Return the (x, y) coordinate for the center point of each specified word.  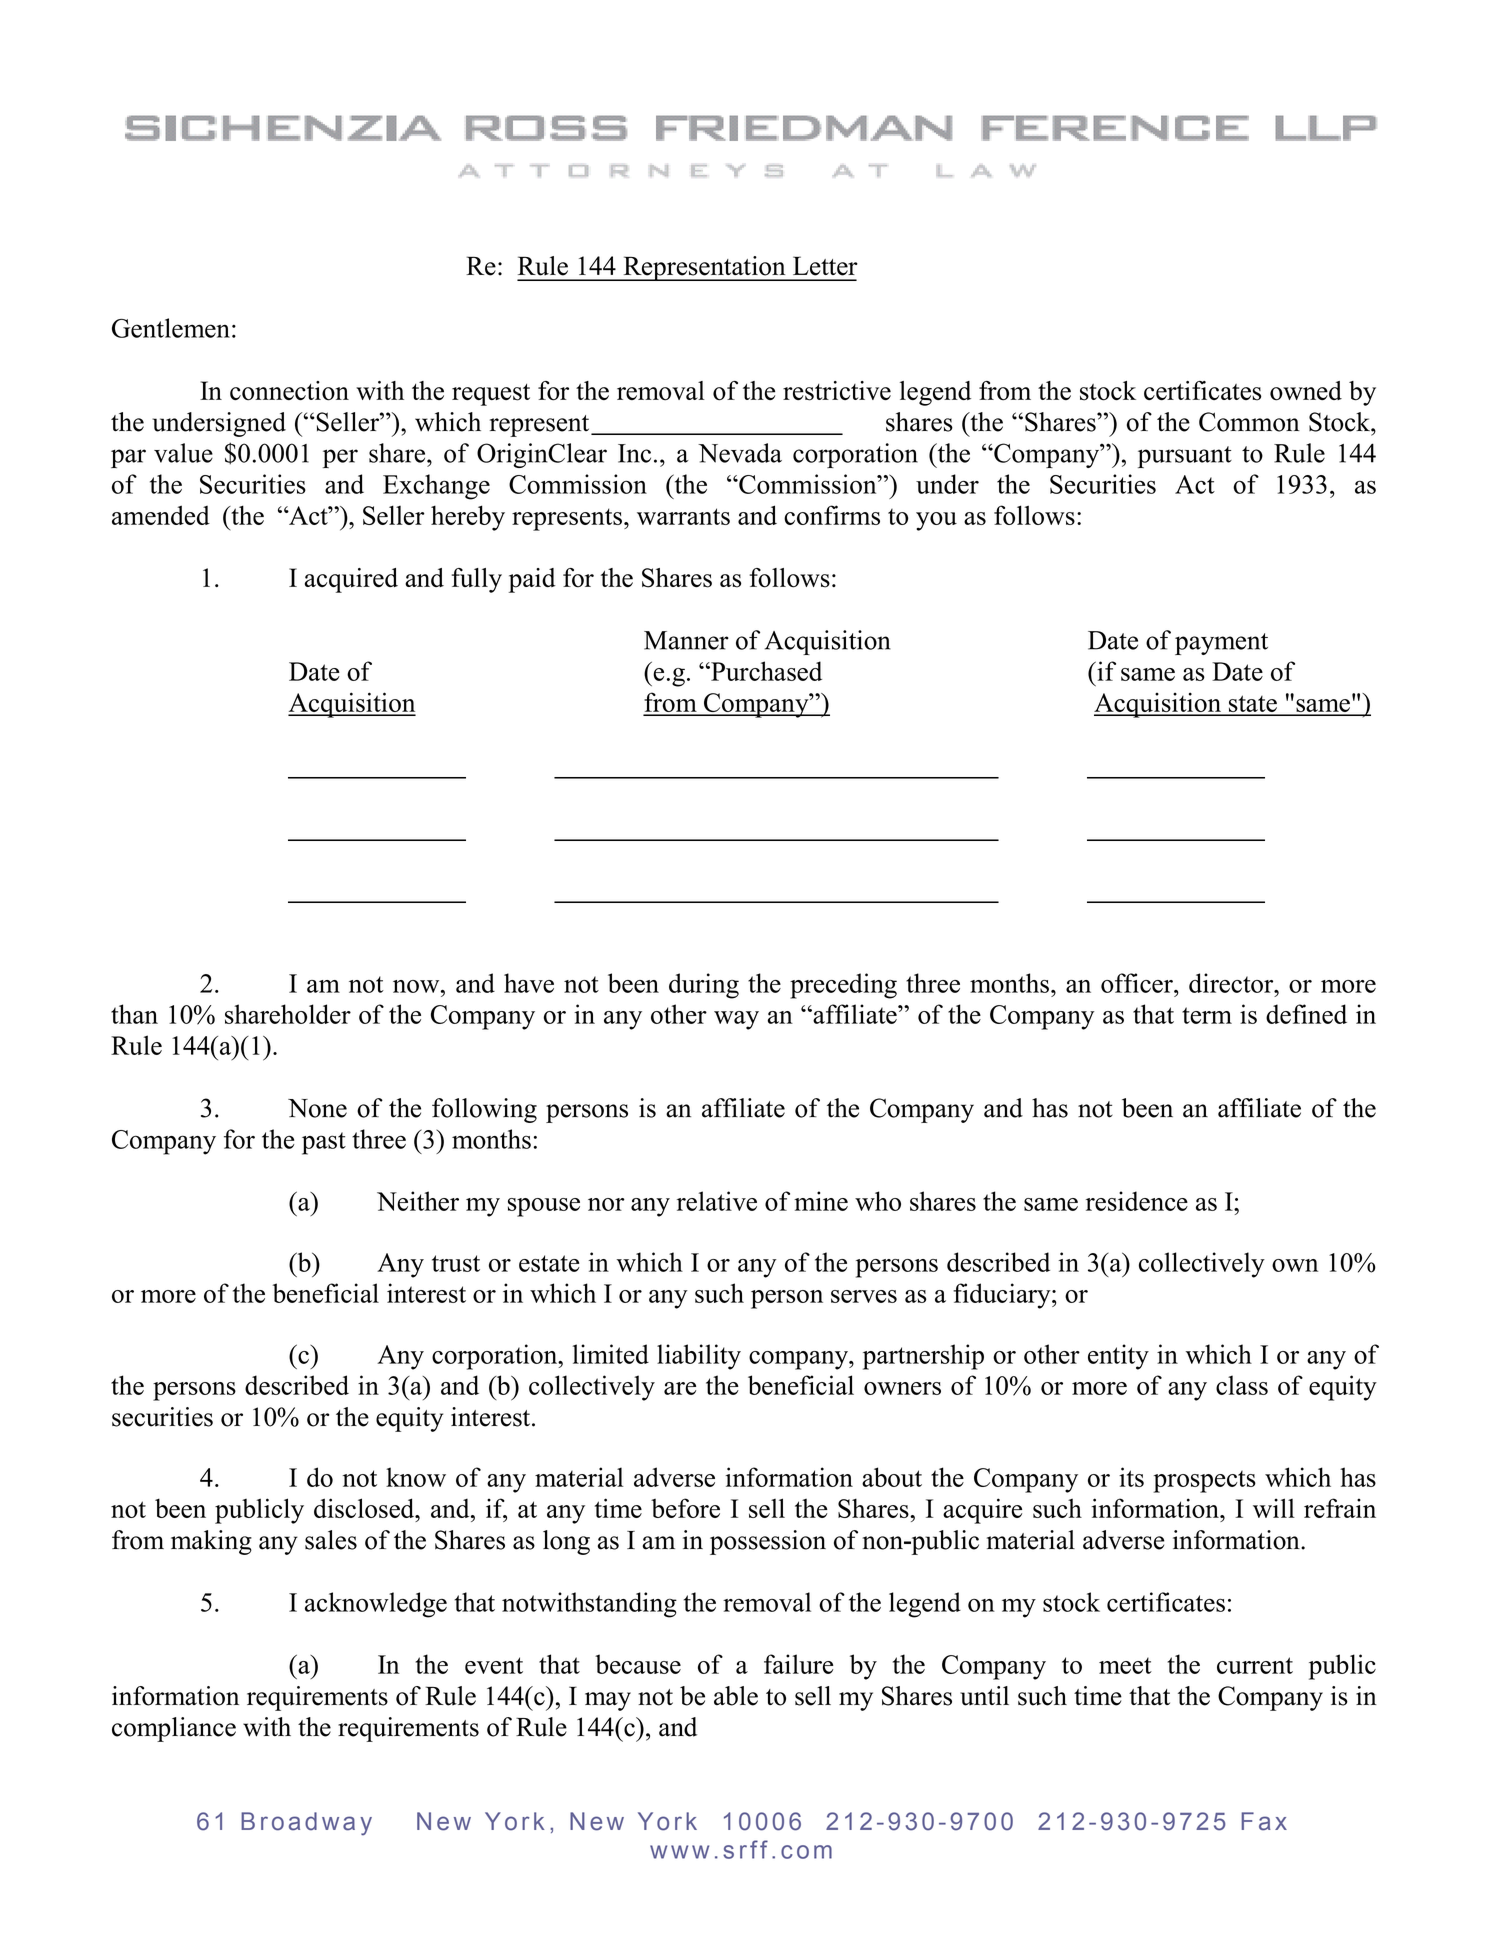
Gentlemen (171, 328)
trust (456, 1263)
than (134, 1014)
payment (1221, 644)
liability (699, 1357)
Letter (825, 266)
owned (1306, 391)
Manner (686, 640)
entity (1118, 1357)
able (736, 1696)
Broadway (306, 1823)
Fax (1264, 1821)
